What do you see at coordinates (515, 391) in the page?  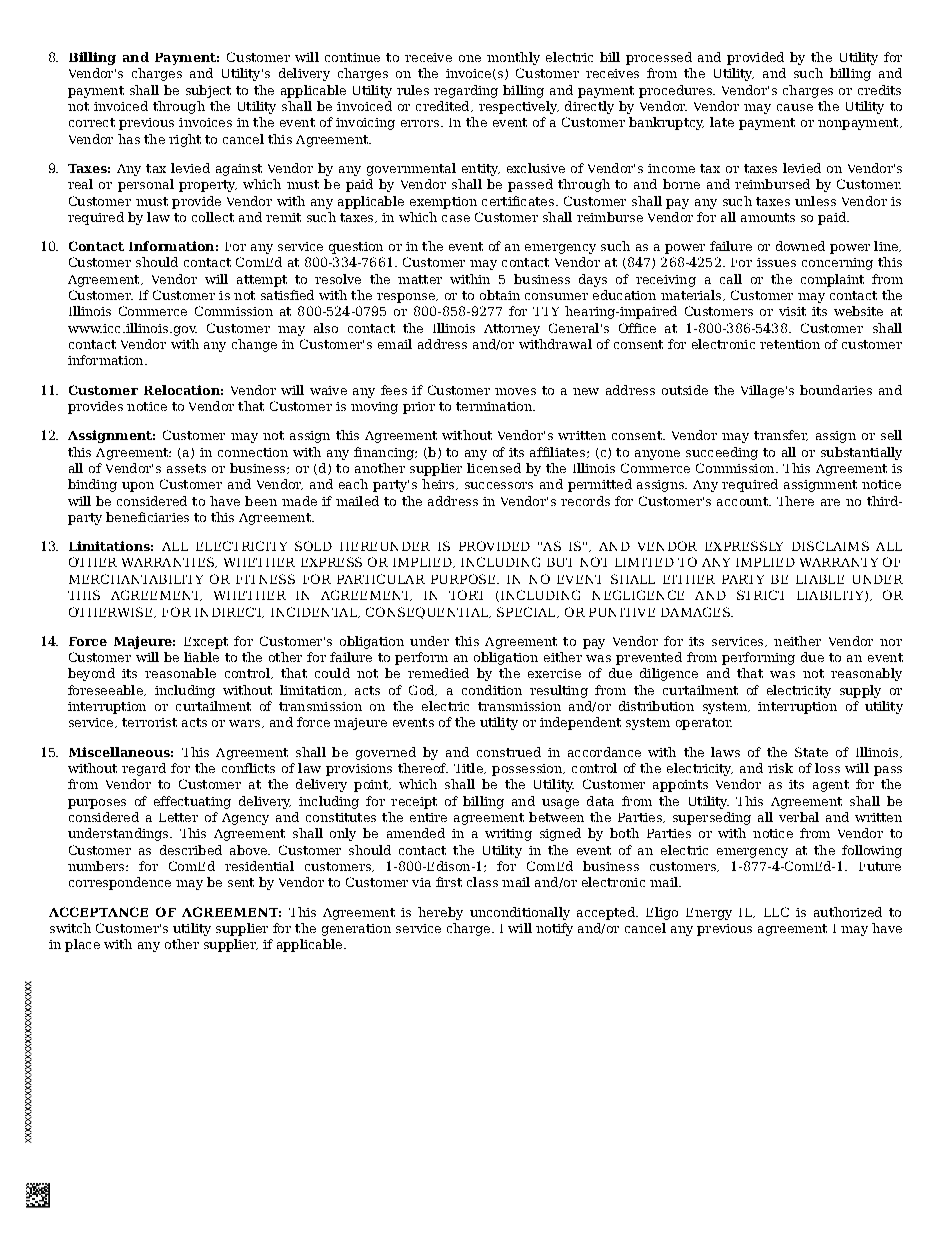 I see `moves` at bounding box center [515, 391].
